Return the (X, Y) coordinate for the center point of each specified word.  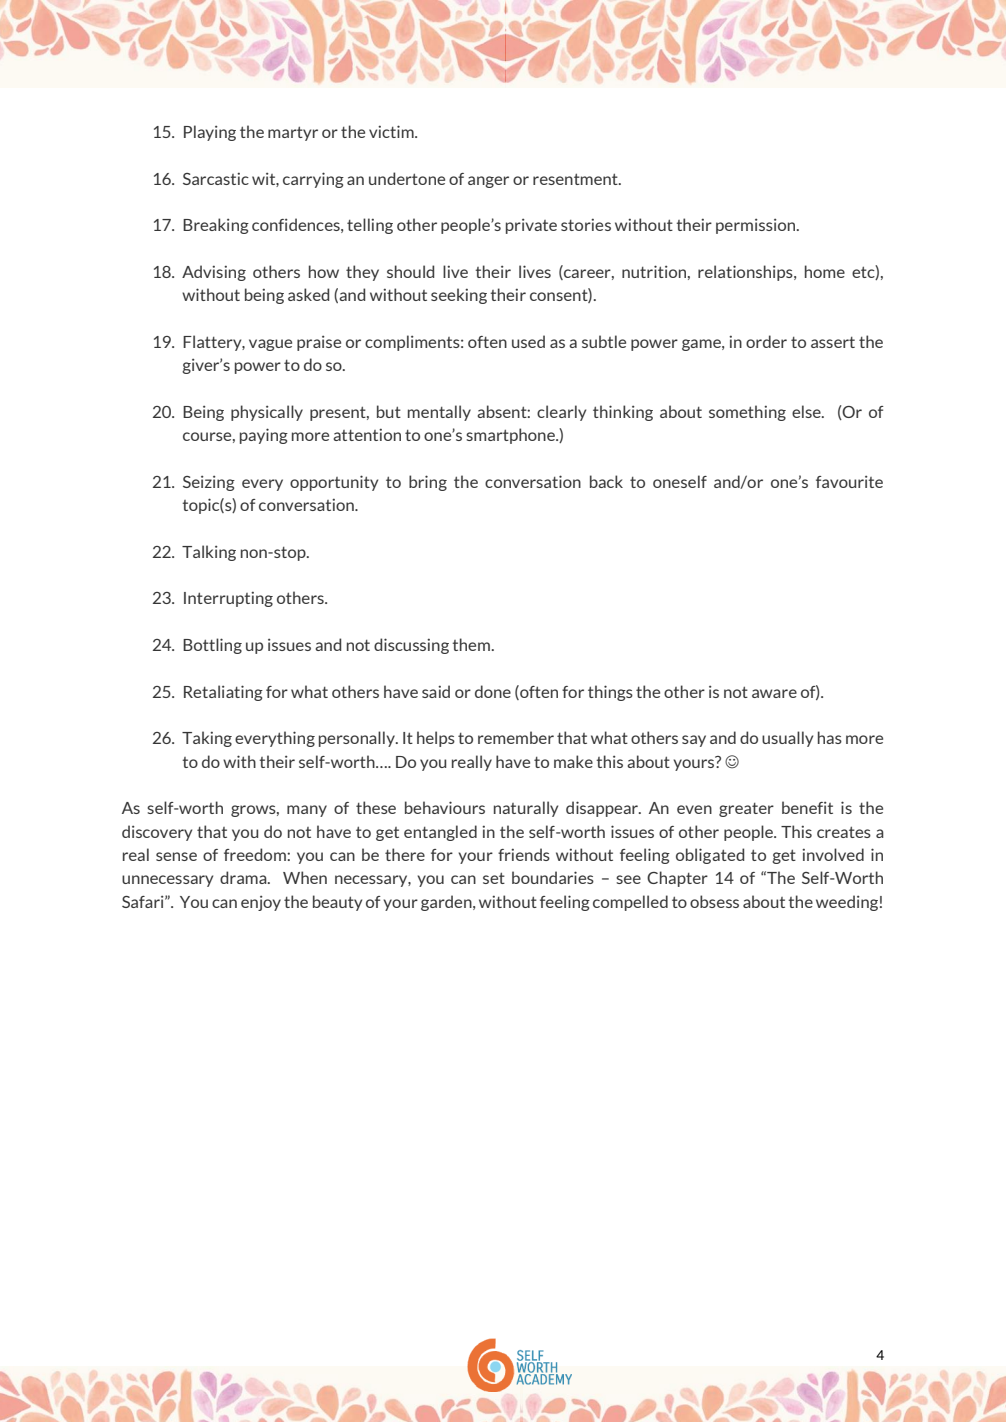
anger (488, 182)
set (494, 878)
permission (757, 226)
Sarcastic (216, 178)
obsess (714, 901)
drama (244, 877)
